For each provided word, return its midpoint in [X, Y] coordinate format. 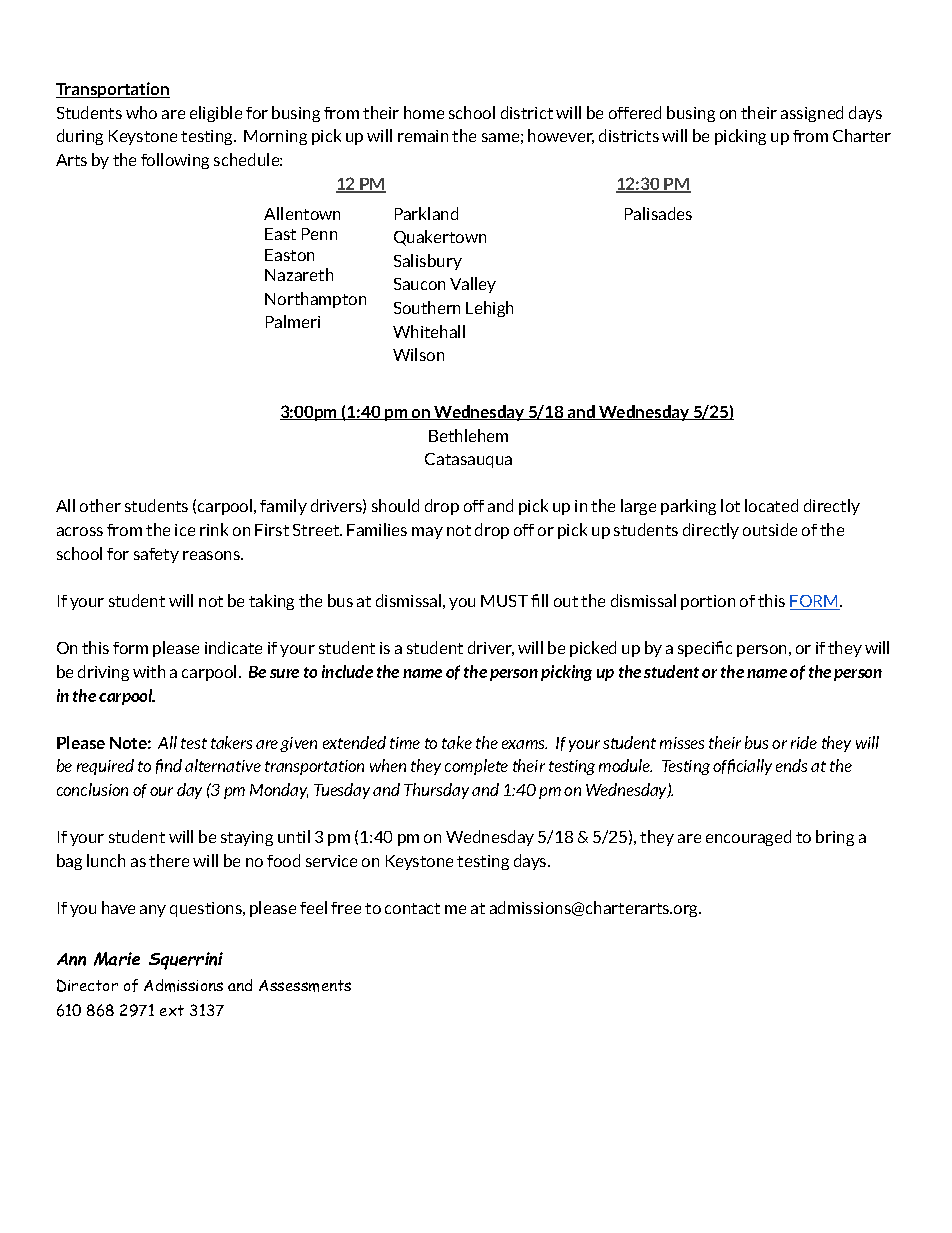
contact [412, 908]
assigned [812, 114]
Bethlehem [468, 435]
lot [730, 505]
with [149, 671]
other [100, 505]
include [347, 671]
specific [705, 649]
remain [423, 136]
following [175, 161]
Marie [117, 959]
